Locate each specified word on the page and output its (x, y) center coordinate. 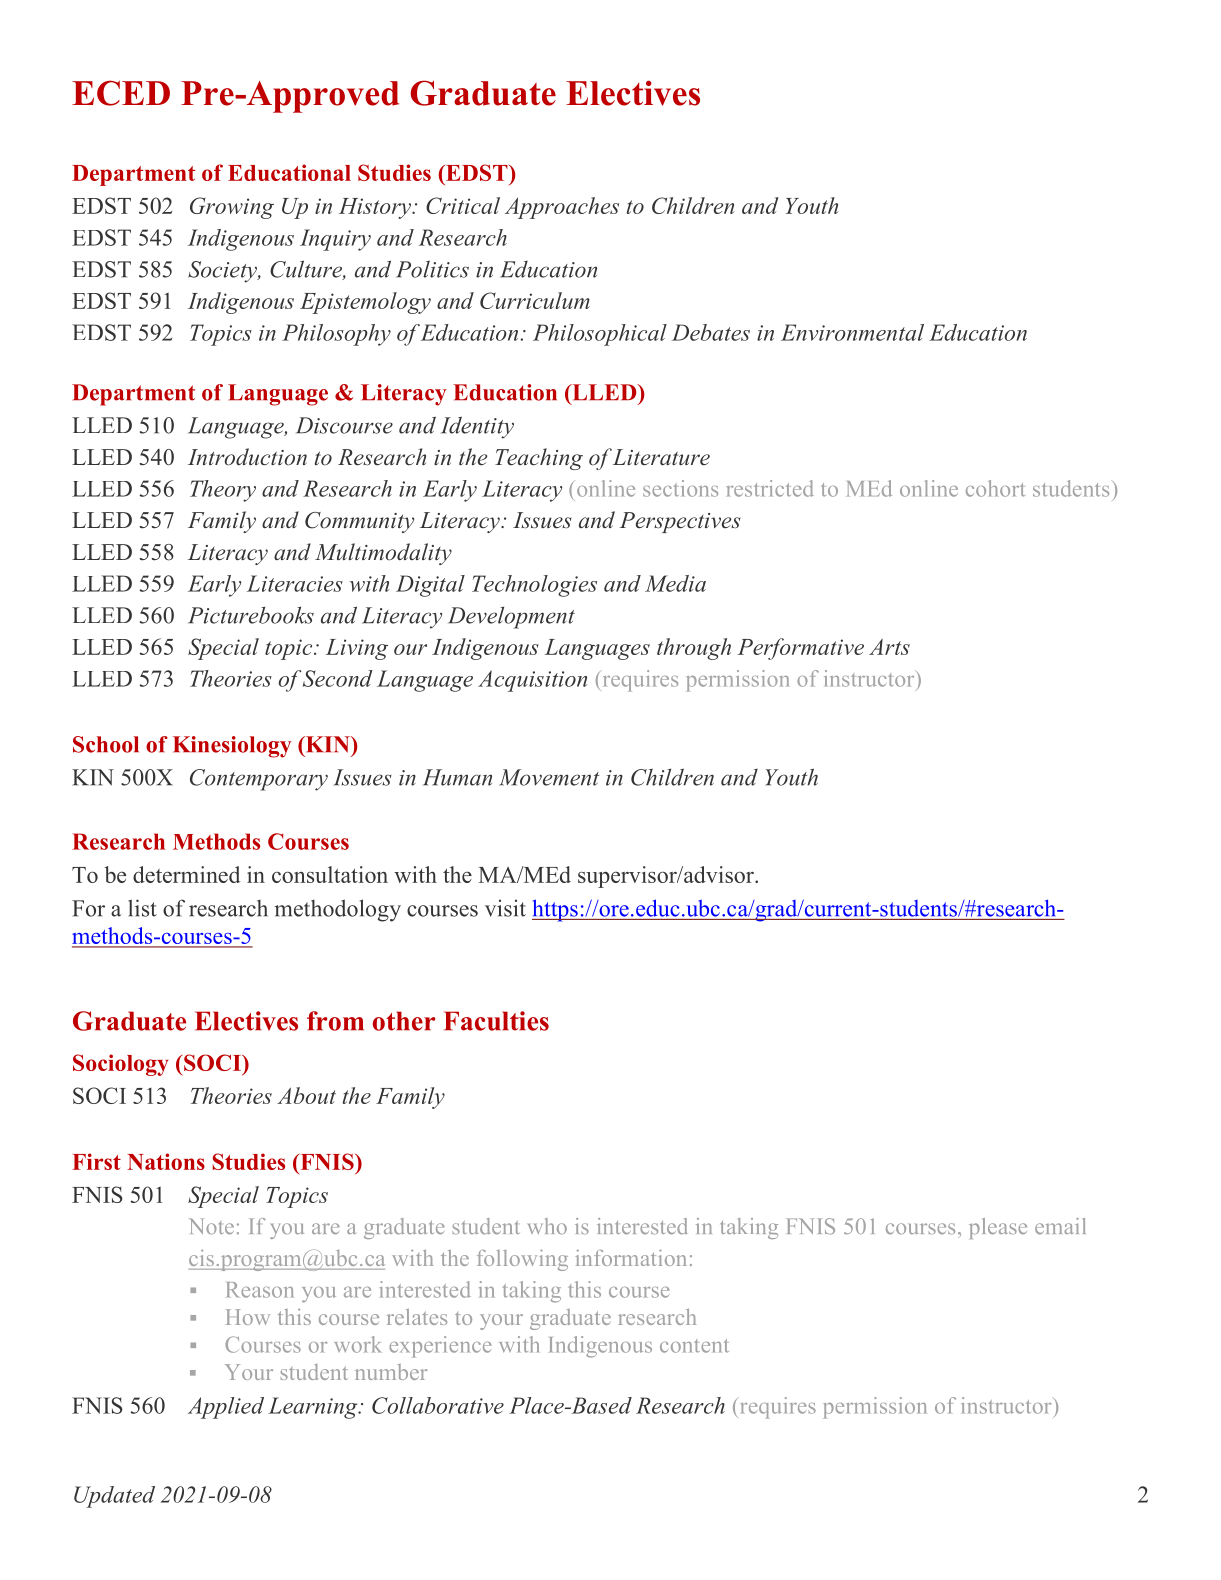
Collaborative (438, 1405)
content (694, 1346)
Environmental (852, 332)
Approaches (562, 208)
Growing (232, 208)
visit (505, 908)
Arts (889, 646)
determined (186, 874)
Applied (226, 1408)
